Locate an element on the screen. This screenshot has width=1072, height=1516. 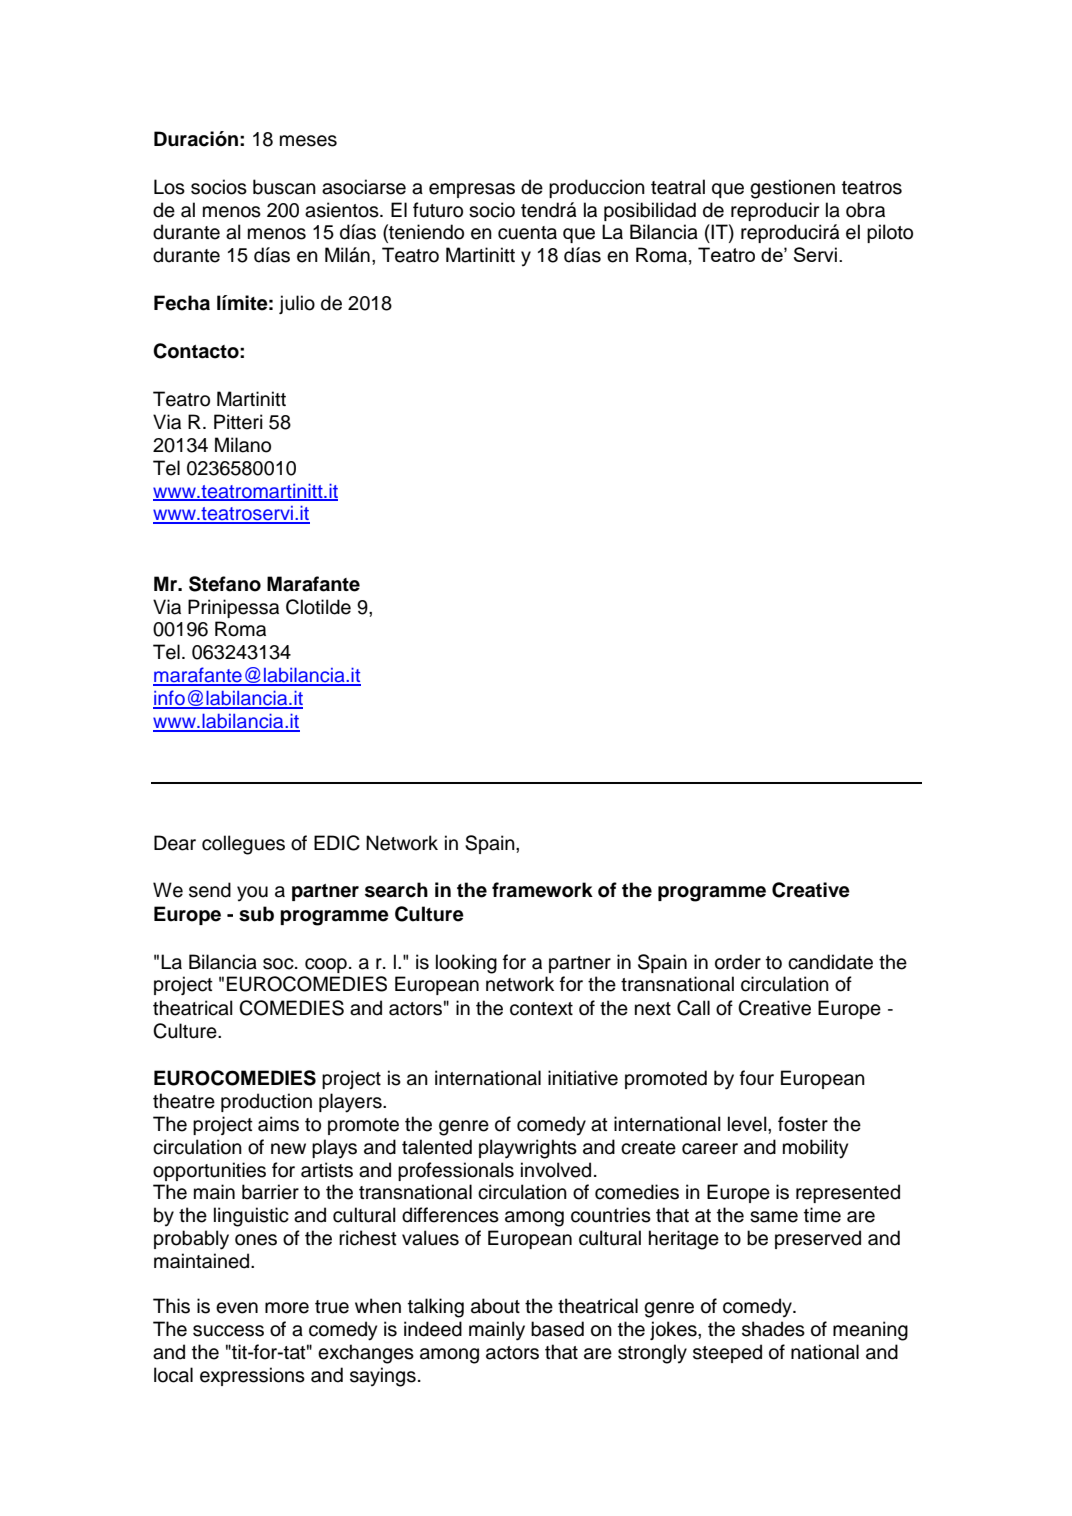
success is located at coordinates (228, 1331).
